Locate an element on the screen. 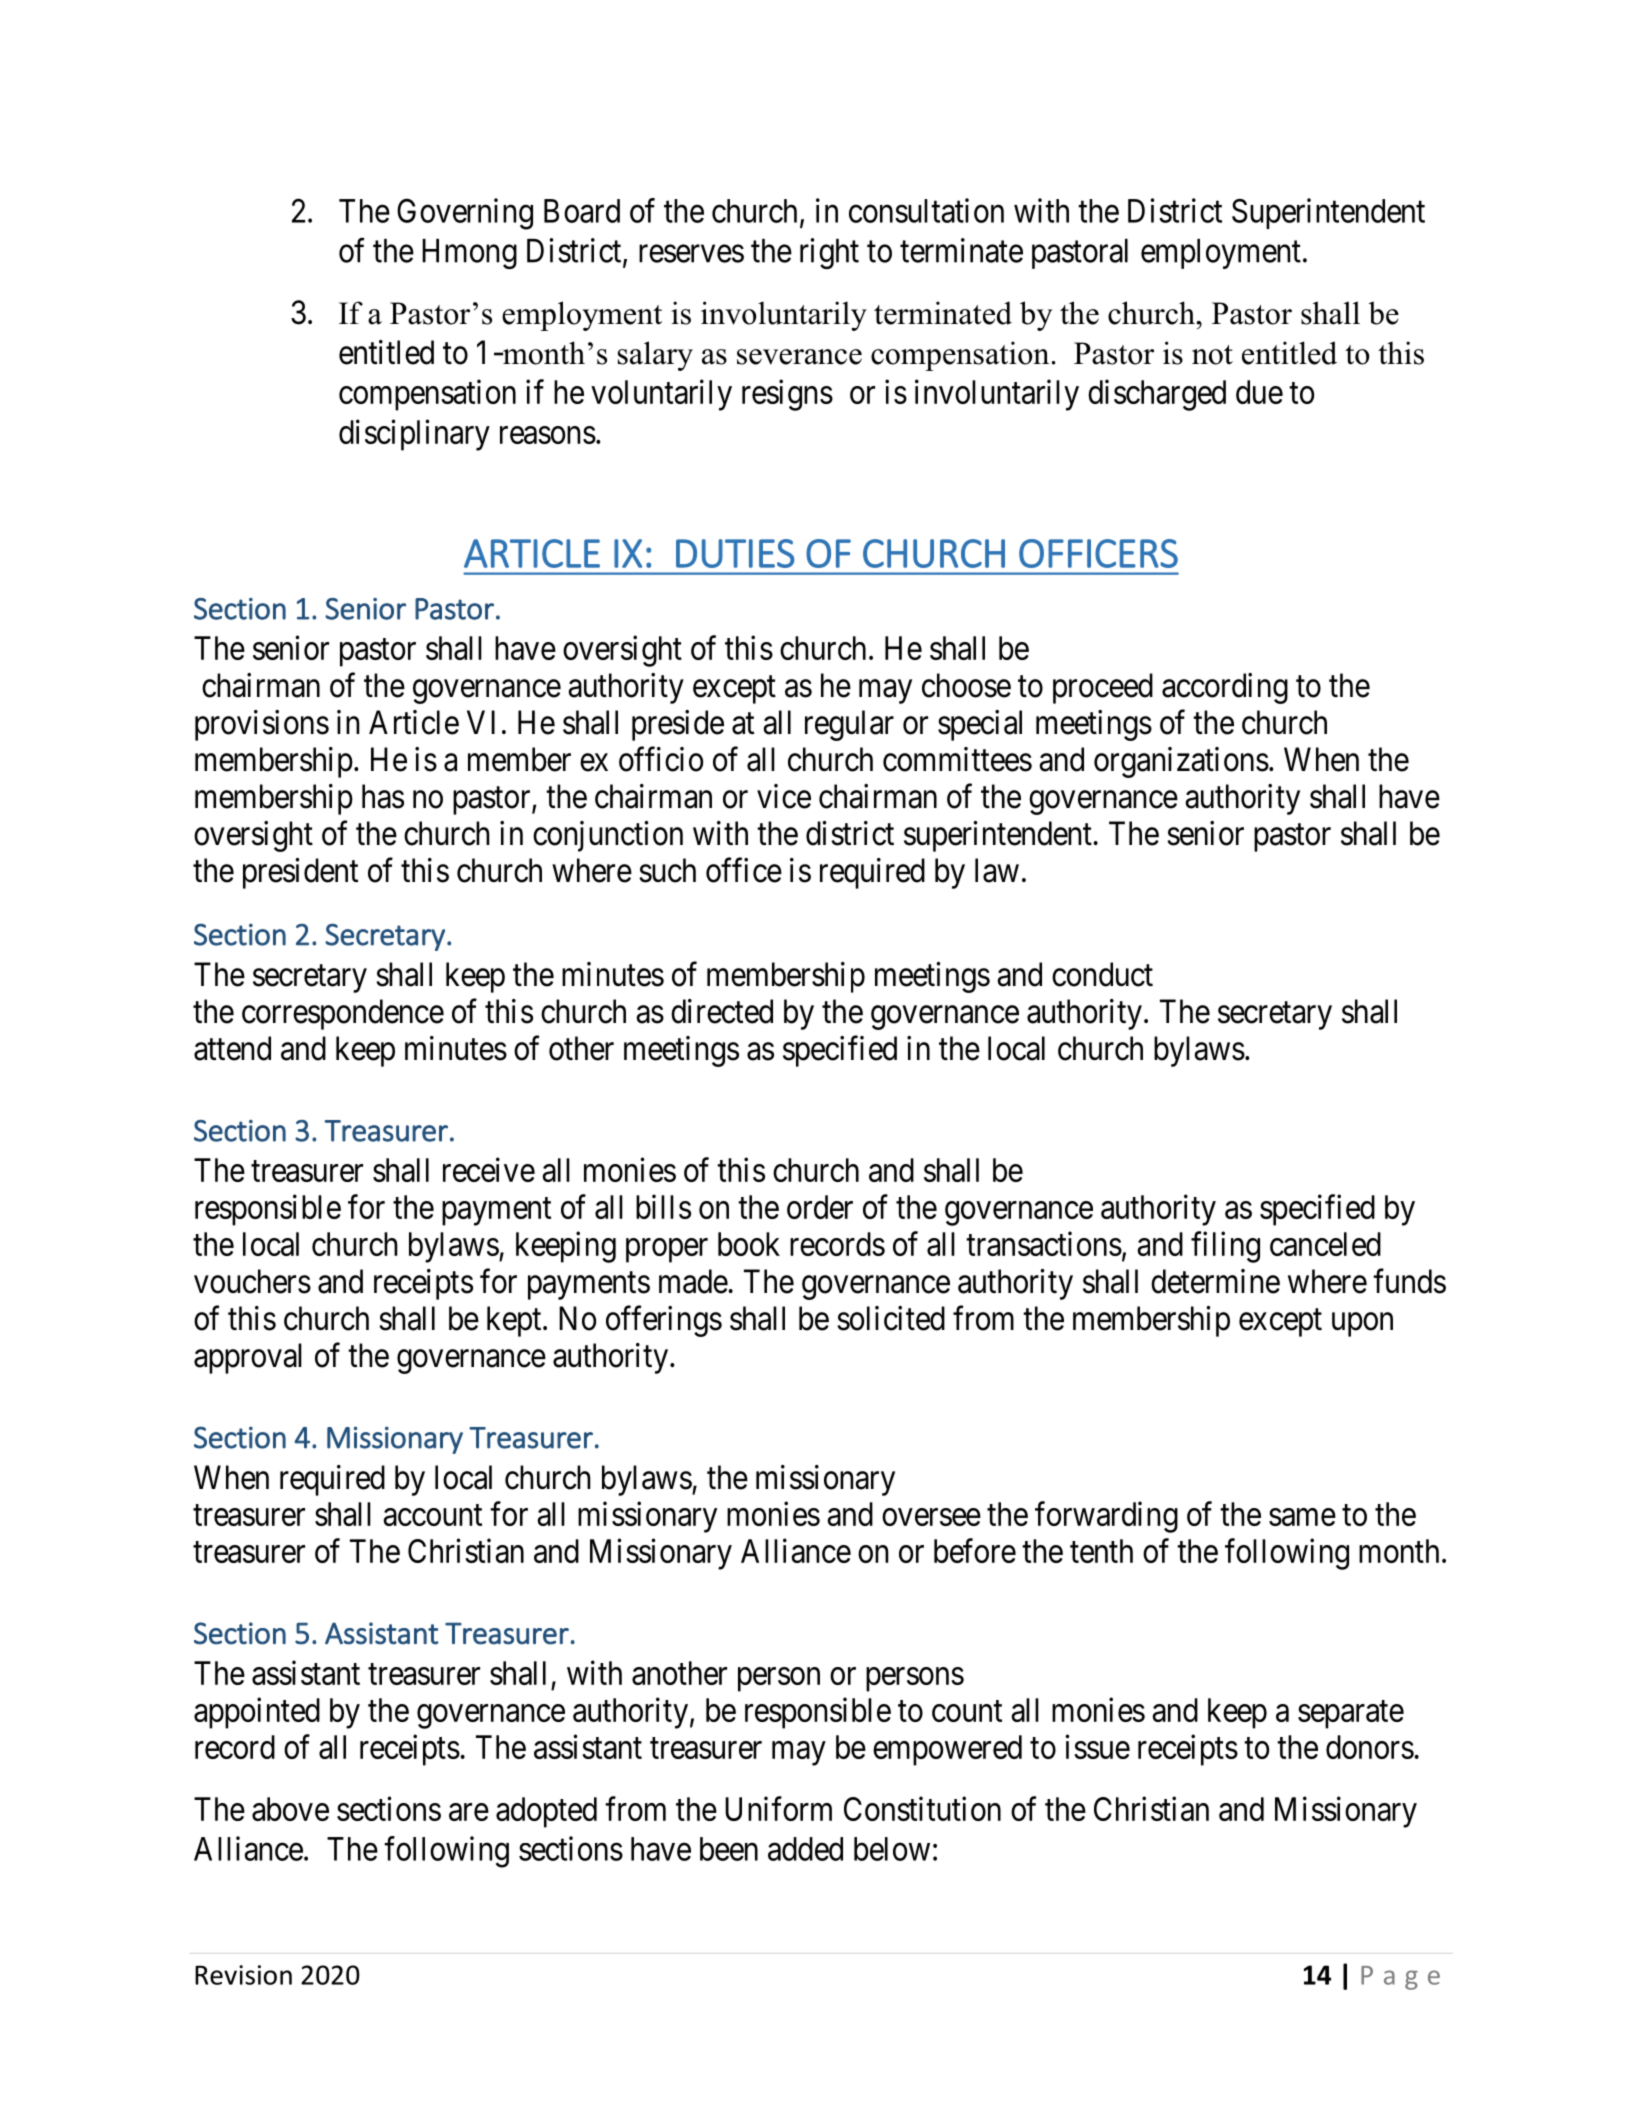  filing is located at coordinates (1225, 1247).
